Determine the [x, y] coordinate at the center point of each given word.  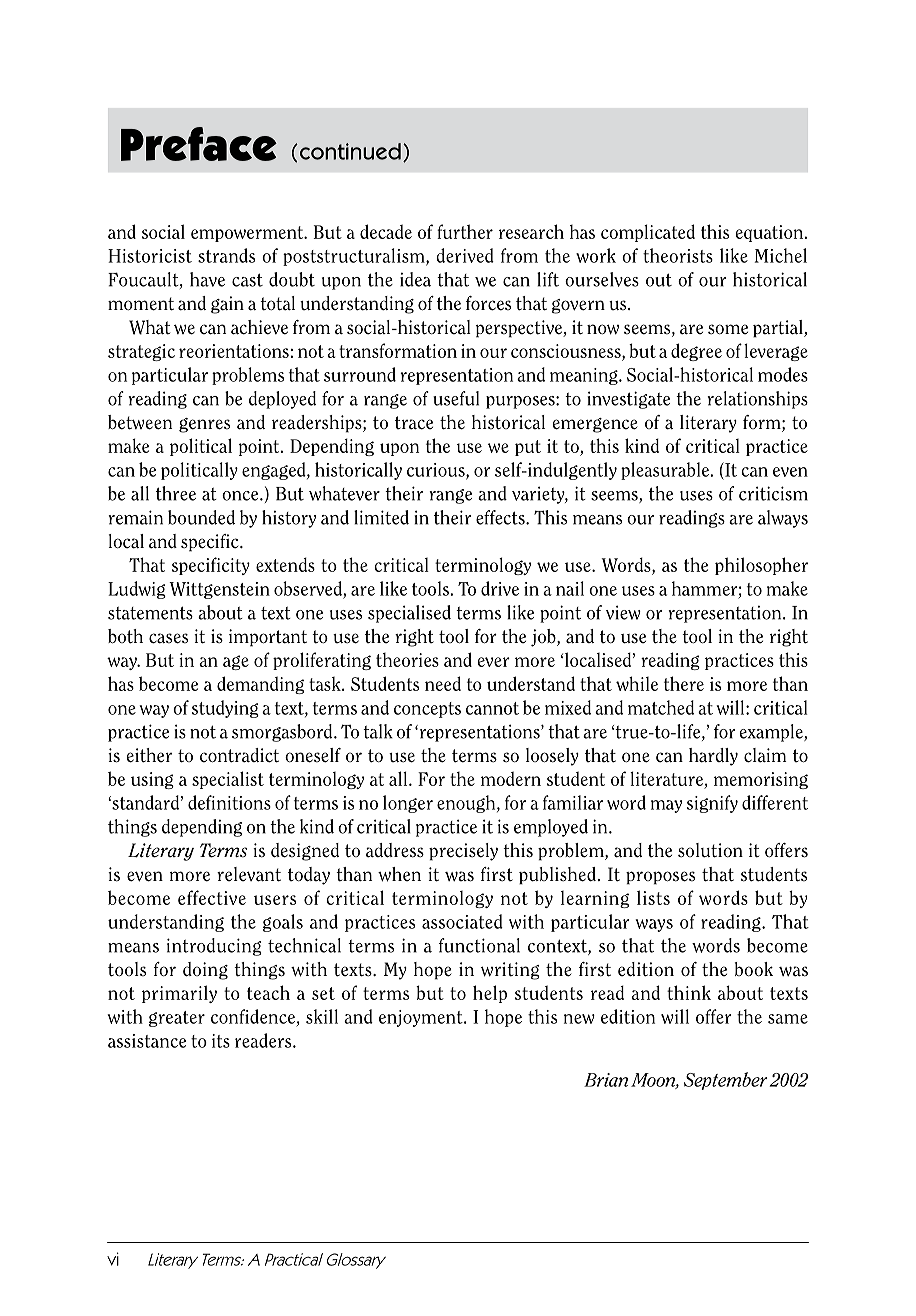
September [726, 1081]
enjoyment [422, 1018]
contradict [239, 755]
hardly [713, 757]
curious [437, 471]
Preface [199, 144]
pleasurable [666, 471]
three [176, 493]
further [465, 231]
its [221, 1041]
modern [511, 778]
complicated [648, 233]
